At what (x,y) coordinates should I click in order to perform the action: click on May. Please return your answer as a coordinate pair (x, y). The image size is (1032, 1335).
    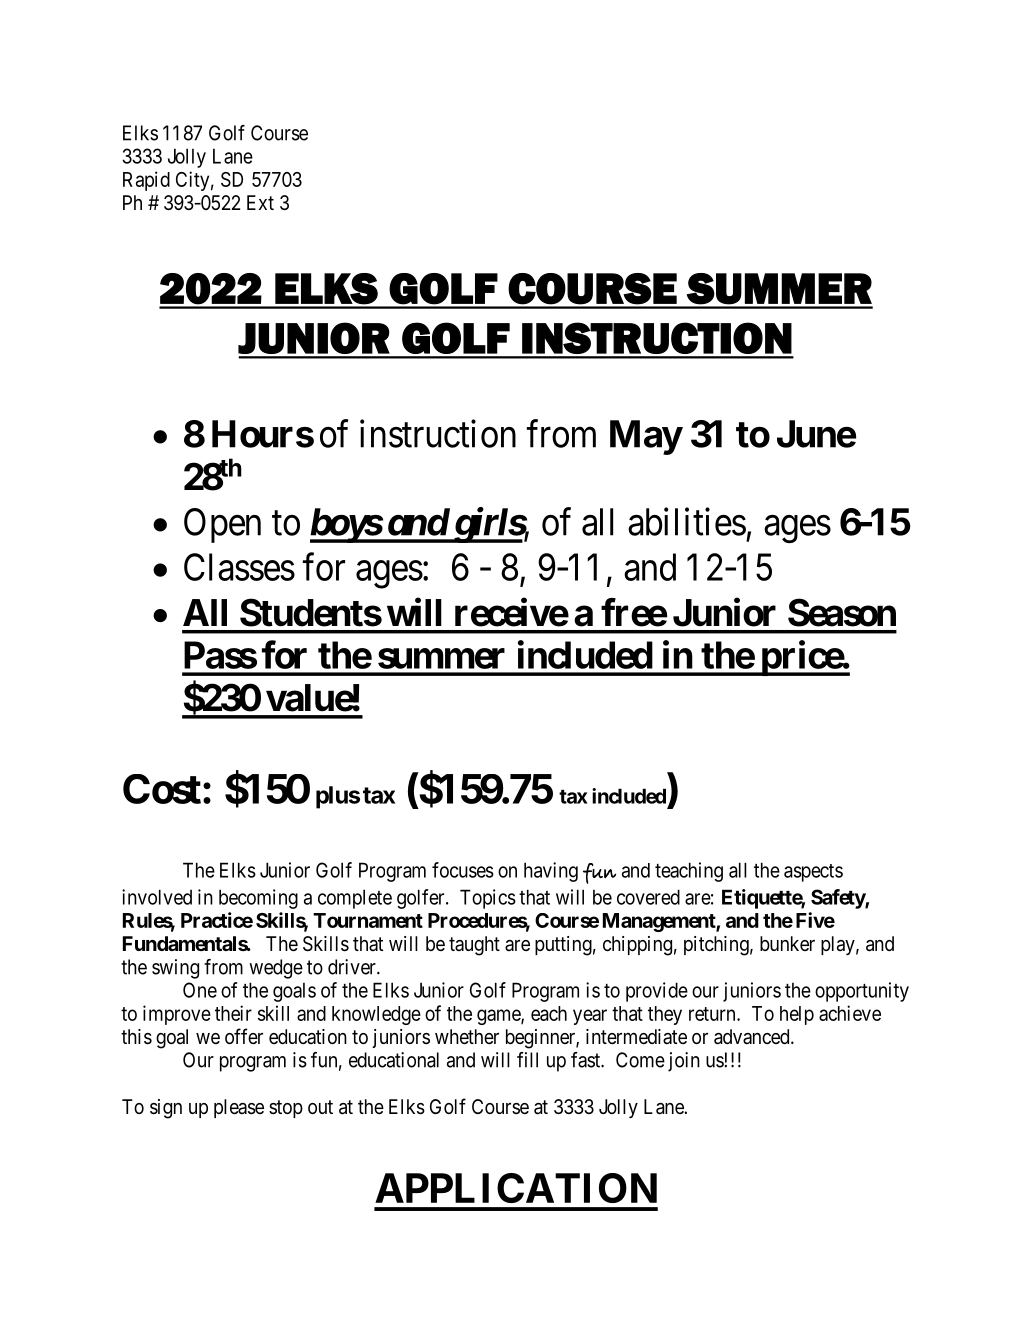
    Looking at the image, I should click on (646, 437).
